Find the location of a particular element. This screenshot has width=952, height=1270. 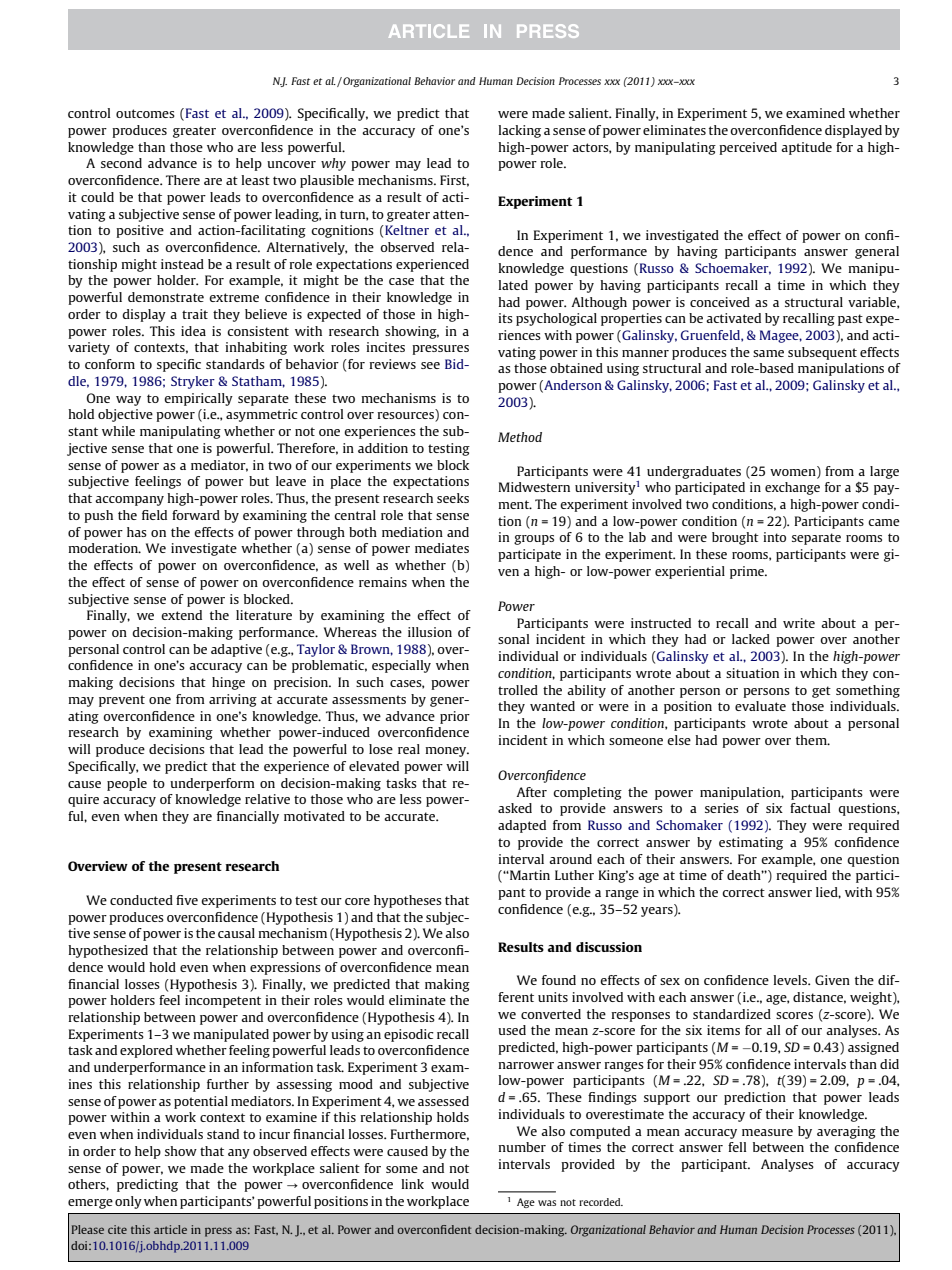

article is located at coordinates (170, 1229).
